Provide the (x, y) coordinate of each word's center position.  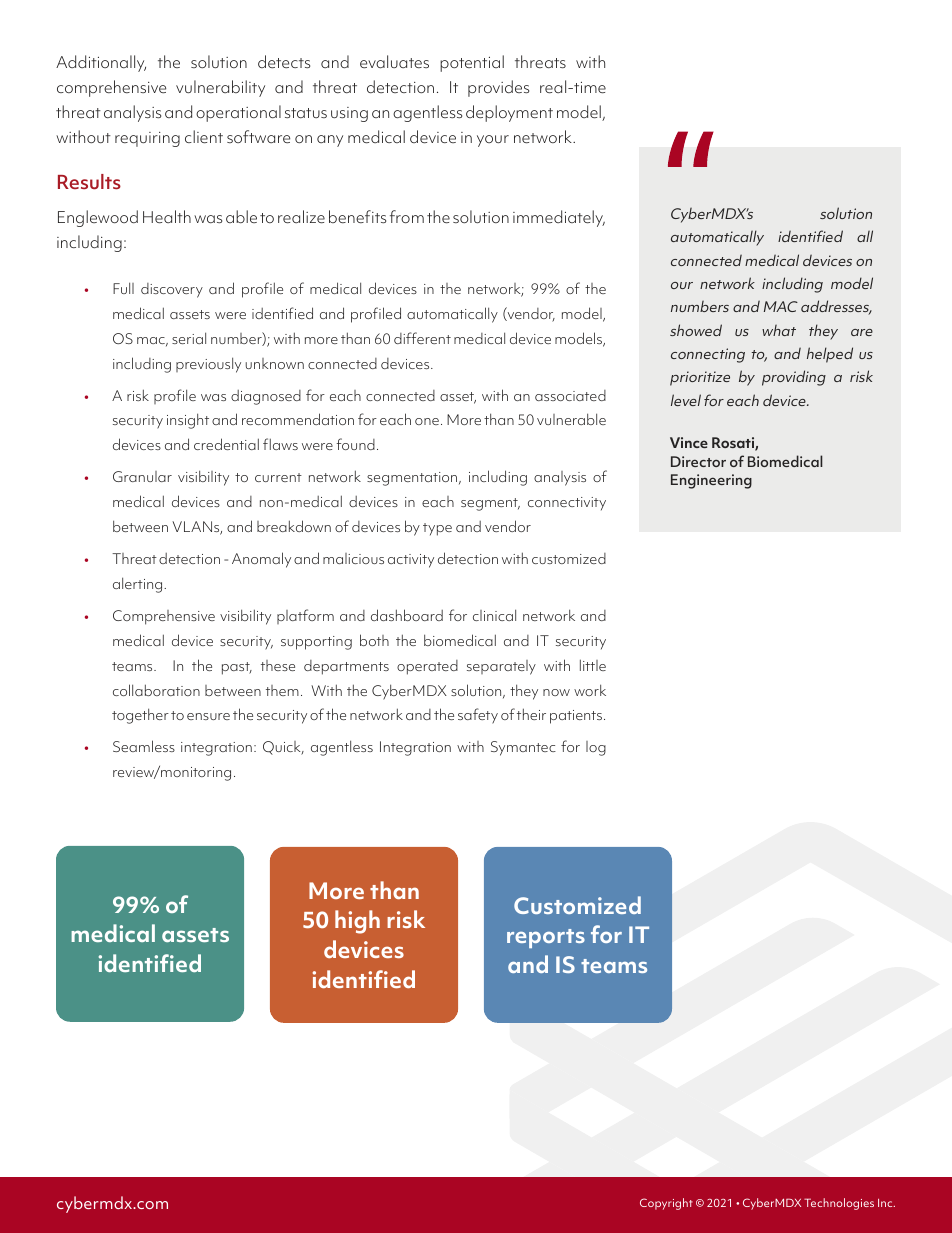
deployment (509, 113)
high (357, 922)
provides (498, 88)
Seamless (144, 746)
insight (188, 421)
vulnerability (220, 88)
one (427, 421)
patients (576, 717)
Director (698, 461)
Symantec (523, 748)
